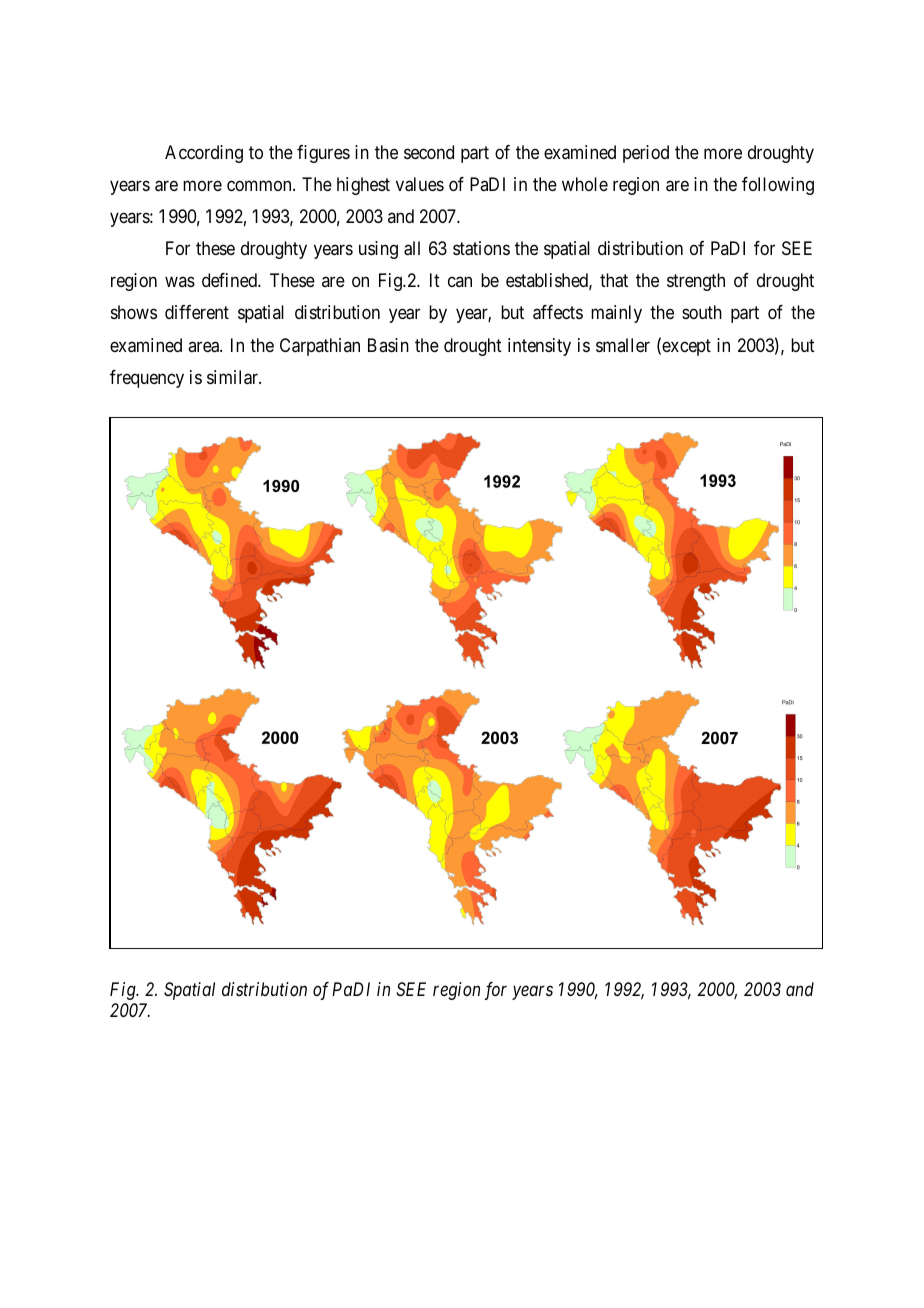 The width and height of the screenshot is (924, 1308). What do you see at coordinates (429, 152) in the screenshot?
I see `second` at bounding box center [429, 152].
